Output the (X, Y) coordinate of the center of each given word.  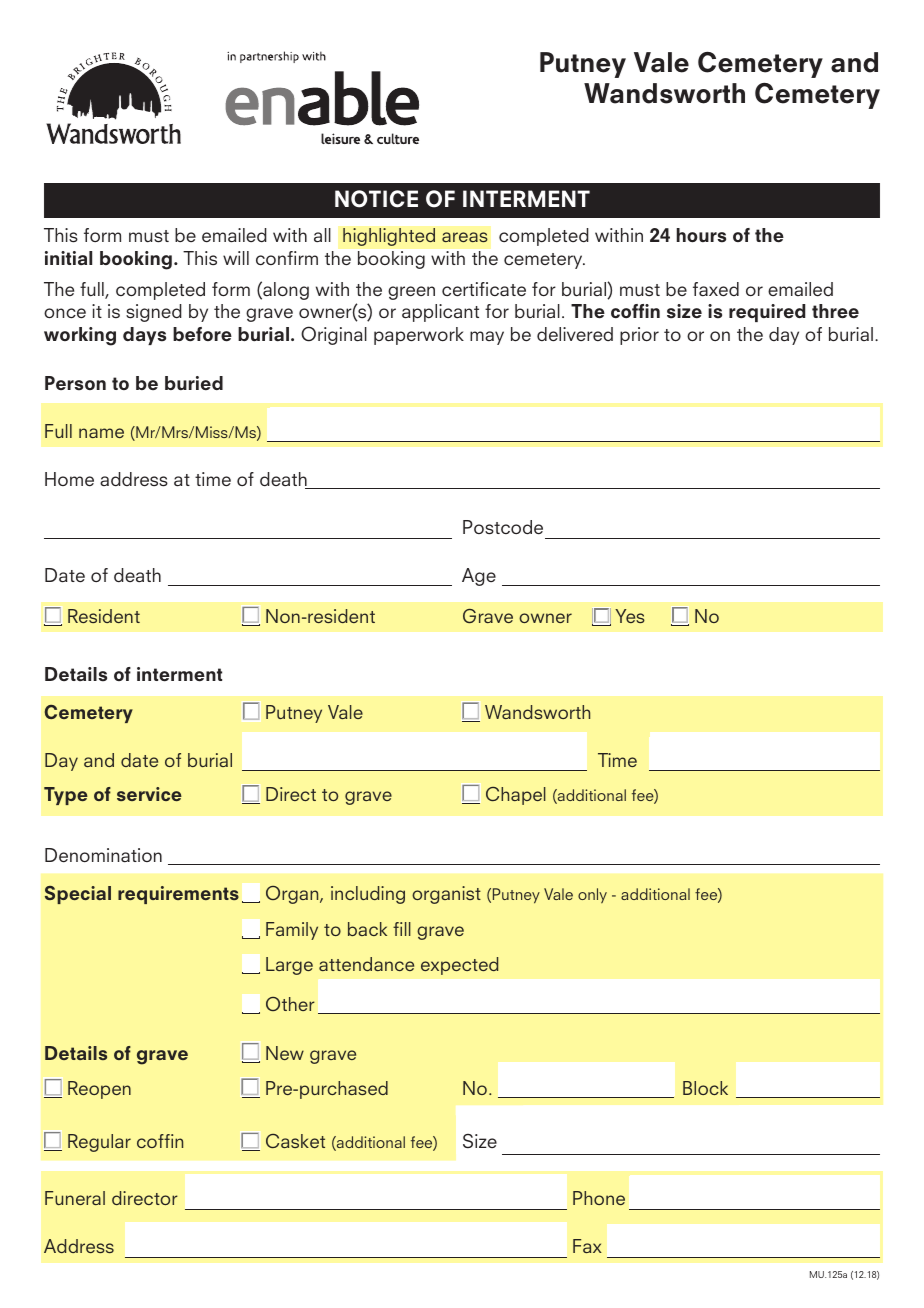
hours (701, 235)
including (368, 895)
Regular (99, 1143)
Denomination (103, 855)
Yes (630, 616)
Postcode (503, 527)
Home (69, 479)
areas (465, 237)
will (236, 258)
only (592, 895)
